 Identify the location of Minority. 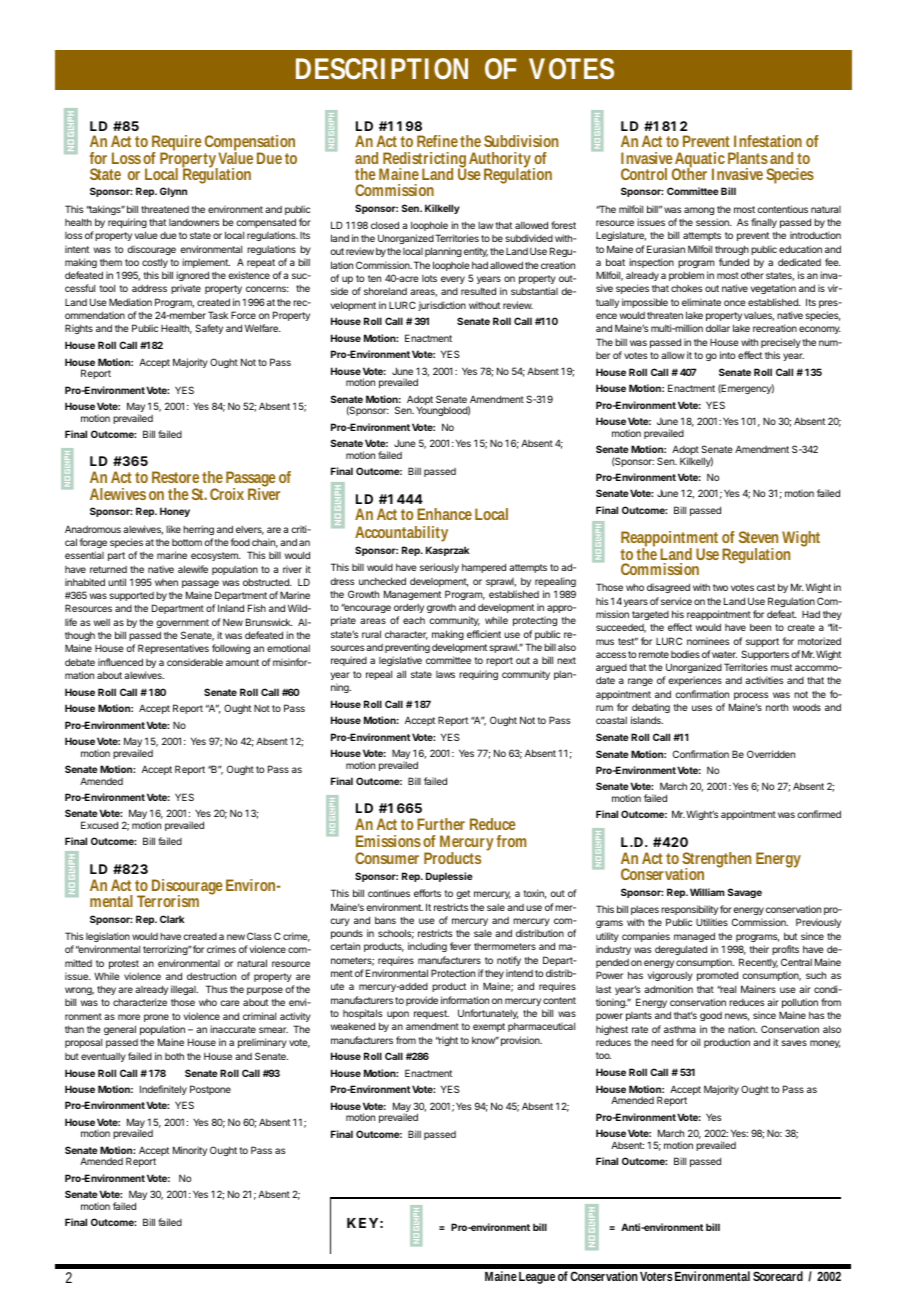
(190, 1151).
